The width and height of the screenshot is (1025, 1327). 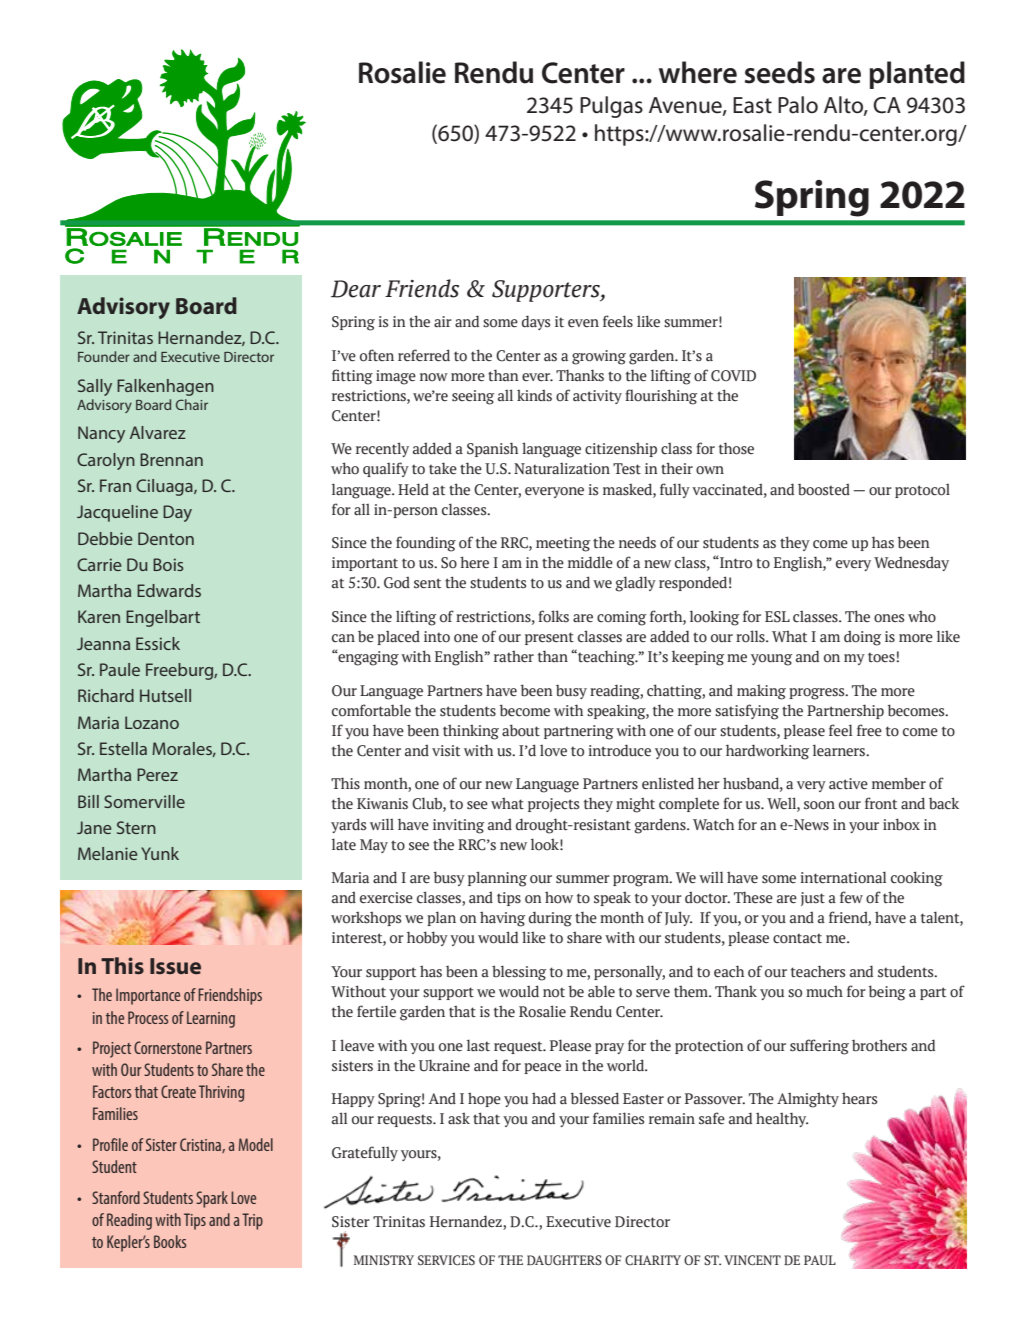 What do you see at coordinates (780, 72) in the screenshot?
I see `seeds` at bounding box center [780, 72].
